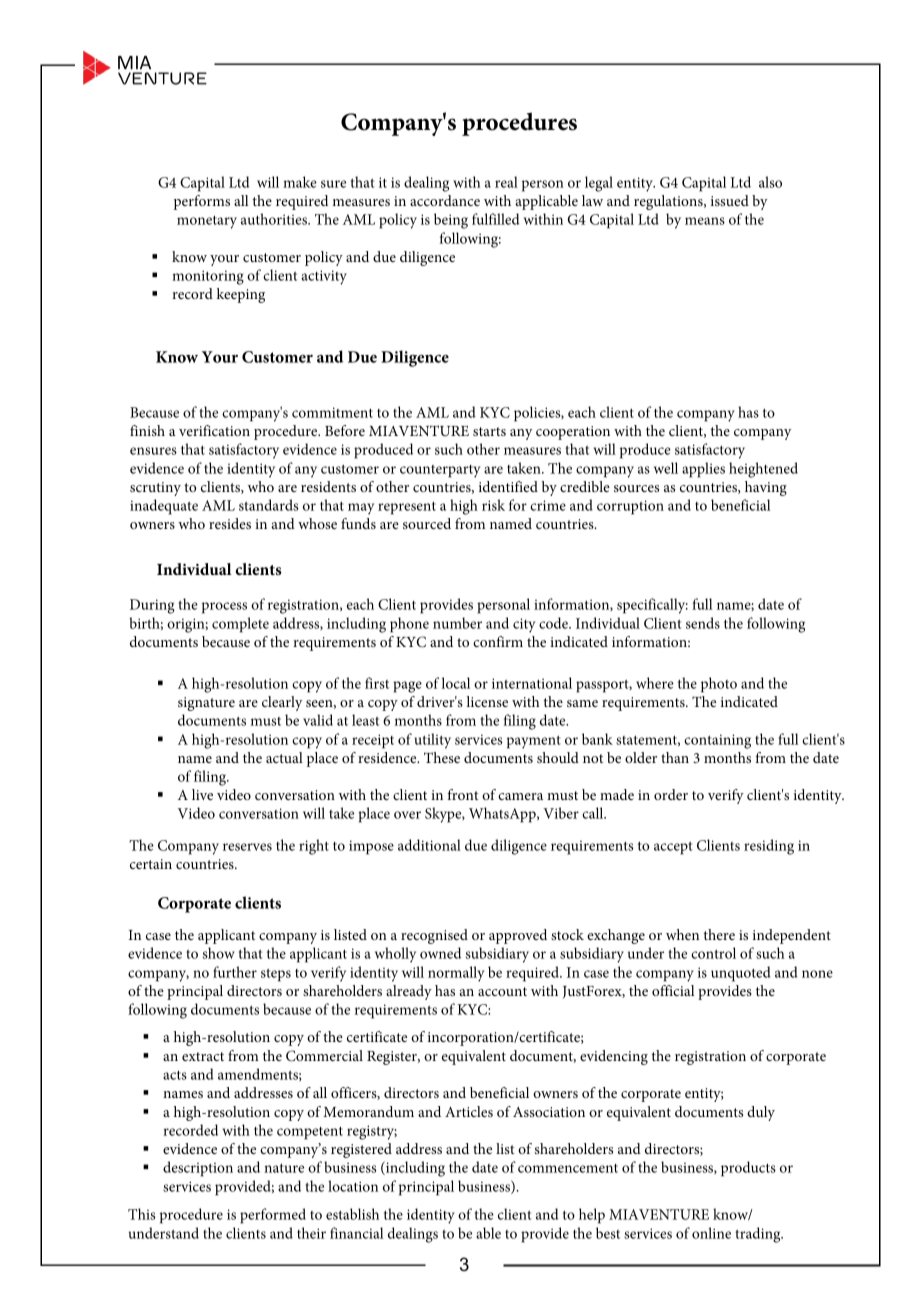  Describe the element at coordinates (214, 430) in the screenshot. I see `verification` at that location.
